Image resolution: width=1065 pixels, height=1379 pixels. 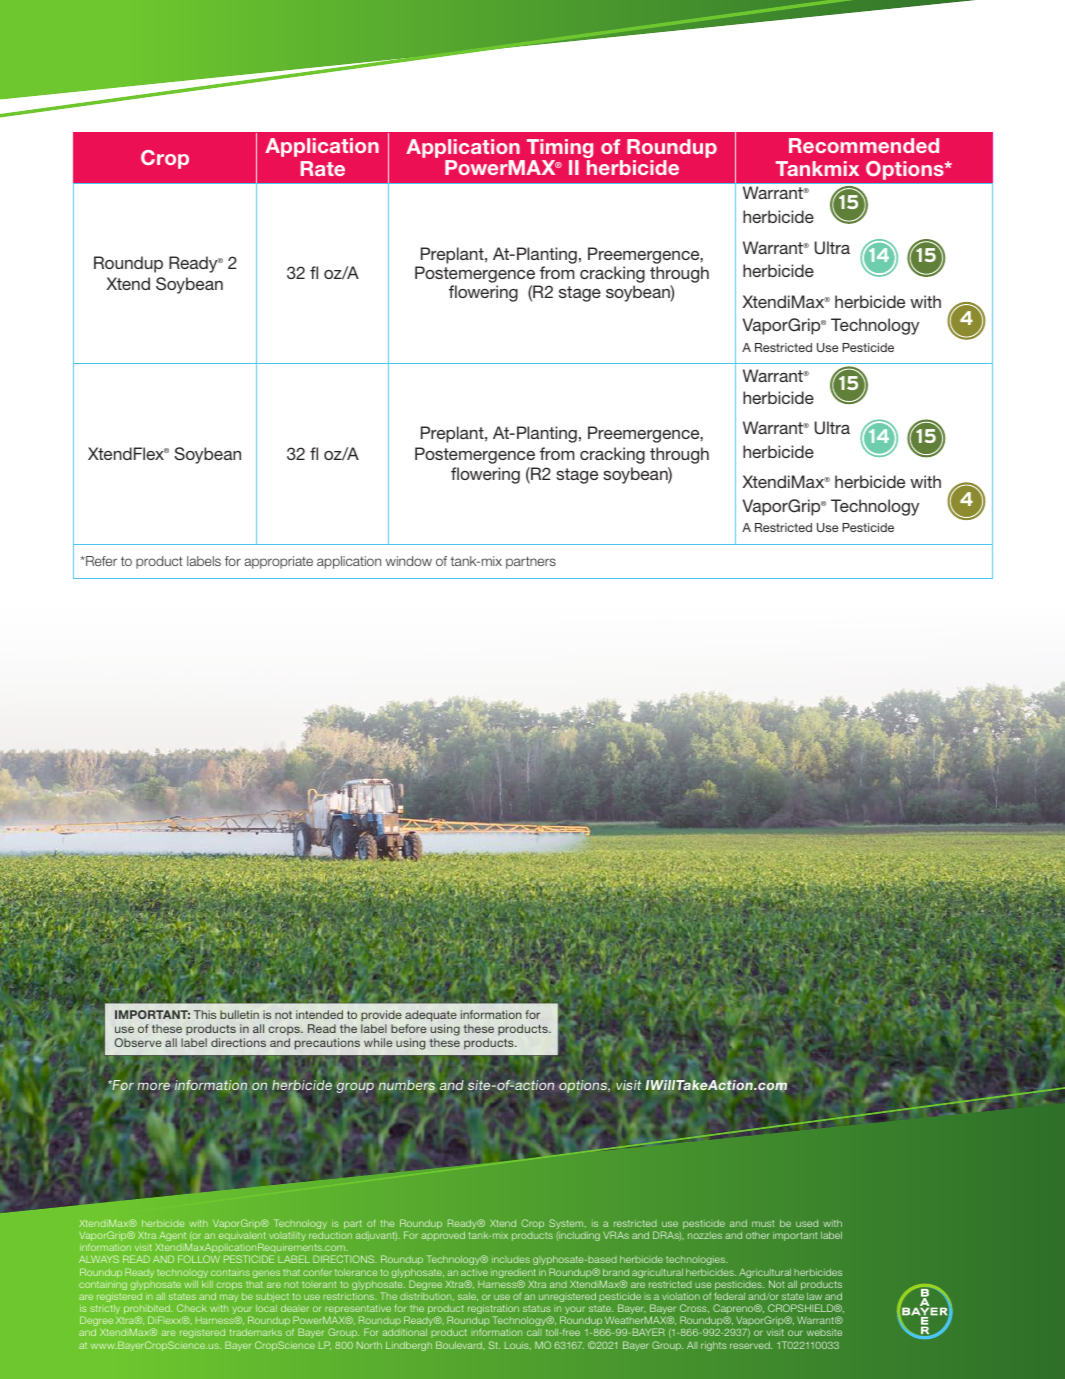 What do you see at coordinates (493, 1311) in the page?
I see `registration` at bounding box center [493, 1311].
